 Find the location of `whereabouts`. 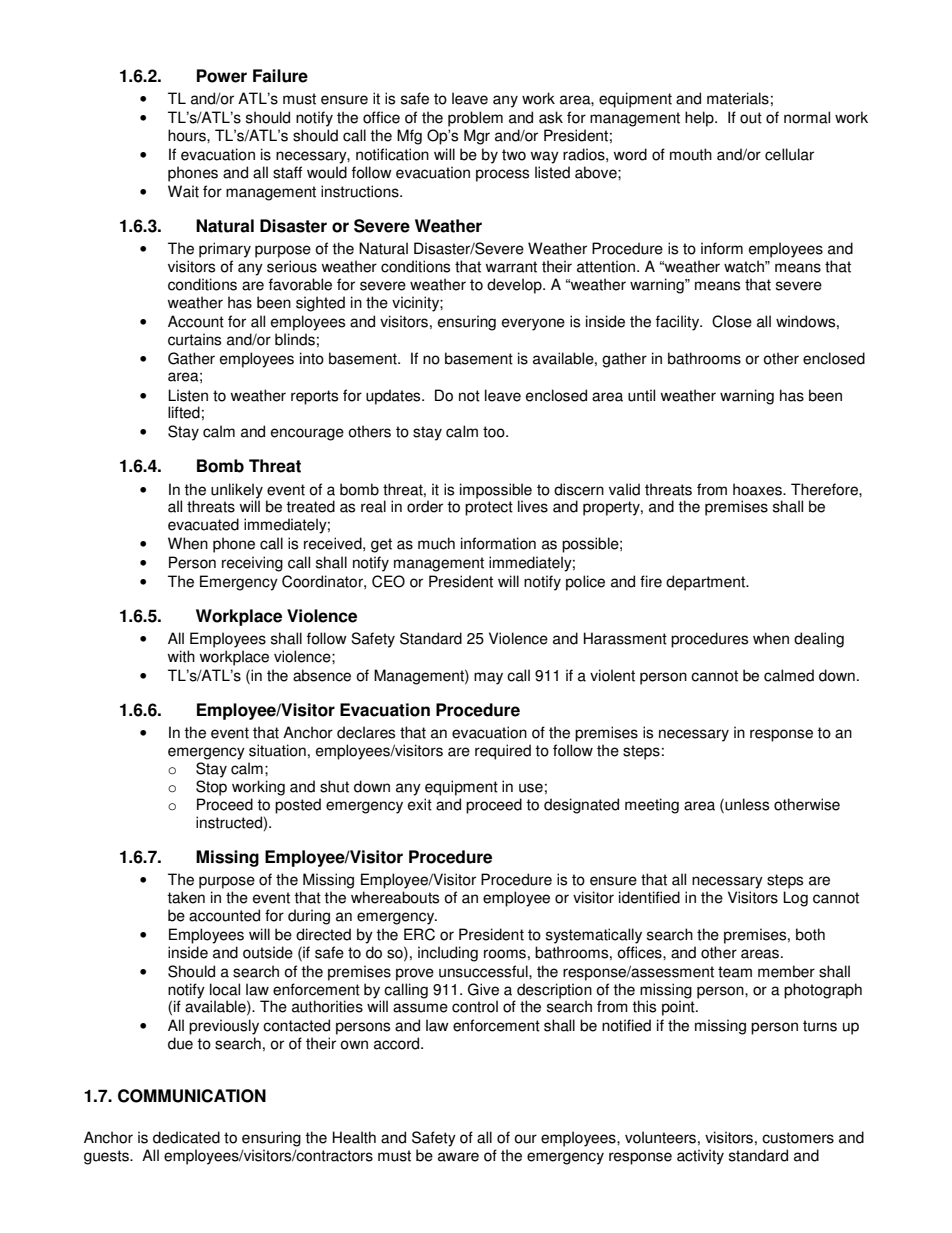

whereabouts is located at coordinates (395, 897).
